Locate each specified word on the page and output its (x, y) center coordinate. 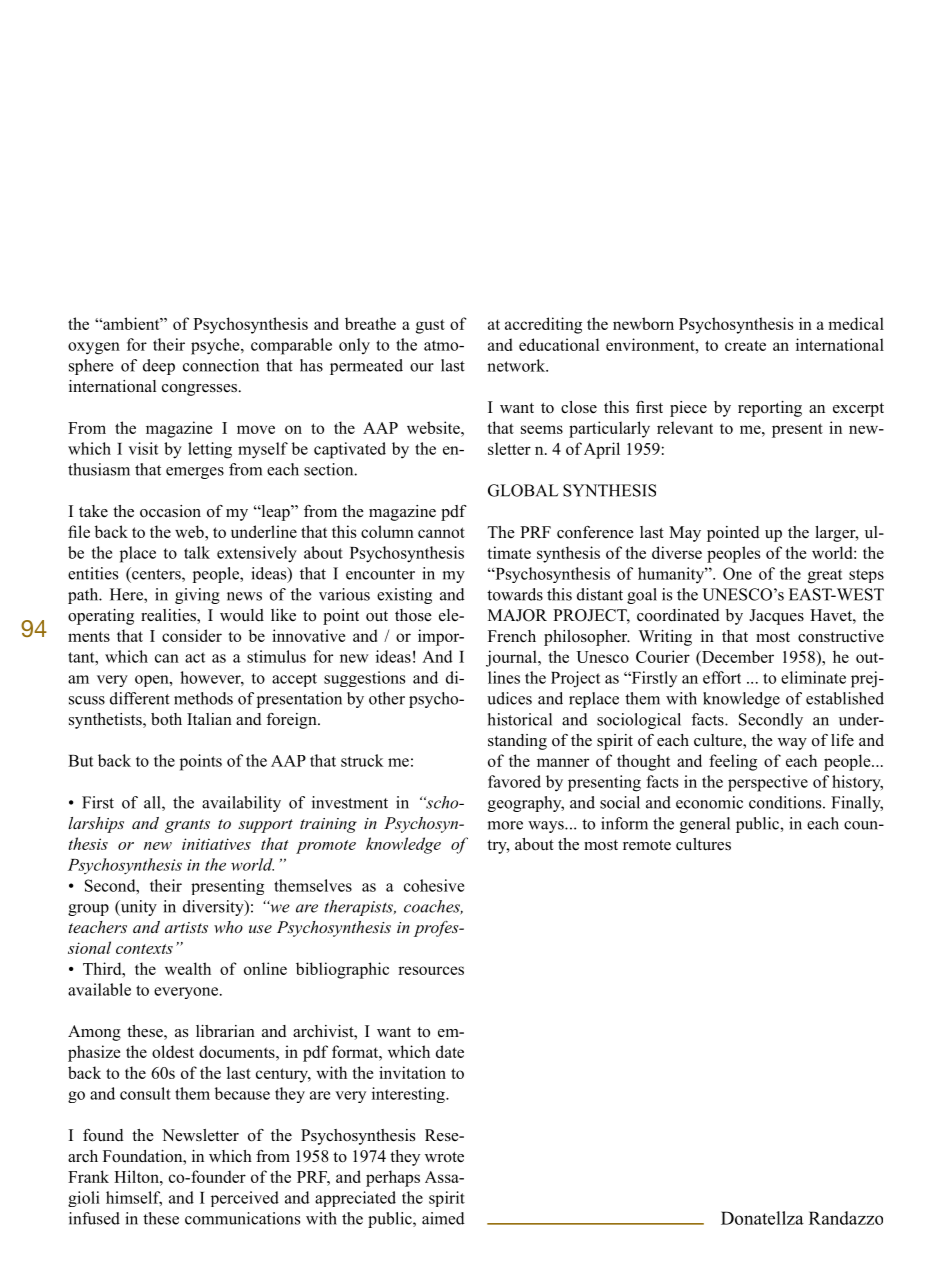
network (517, 365)
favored (514, 781)
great (825, 576)
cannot (441, 532)
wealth (188, 968)
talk (197, 552)
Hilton (137, 1176)
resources (431, 970)
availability (241, 804)
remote (647, 845)
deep (159, 367)
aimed (443, 1218)
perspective (768, 783)
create (745, 345)
